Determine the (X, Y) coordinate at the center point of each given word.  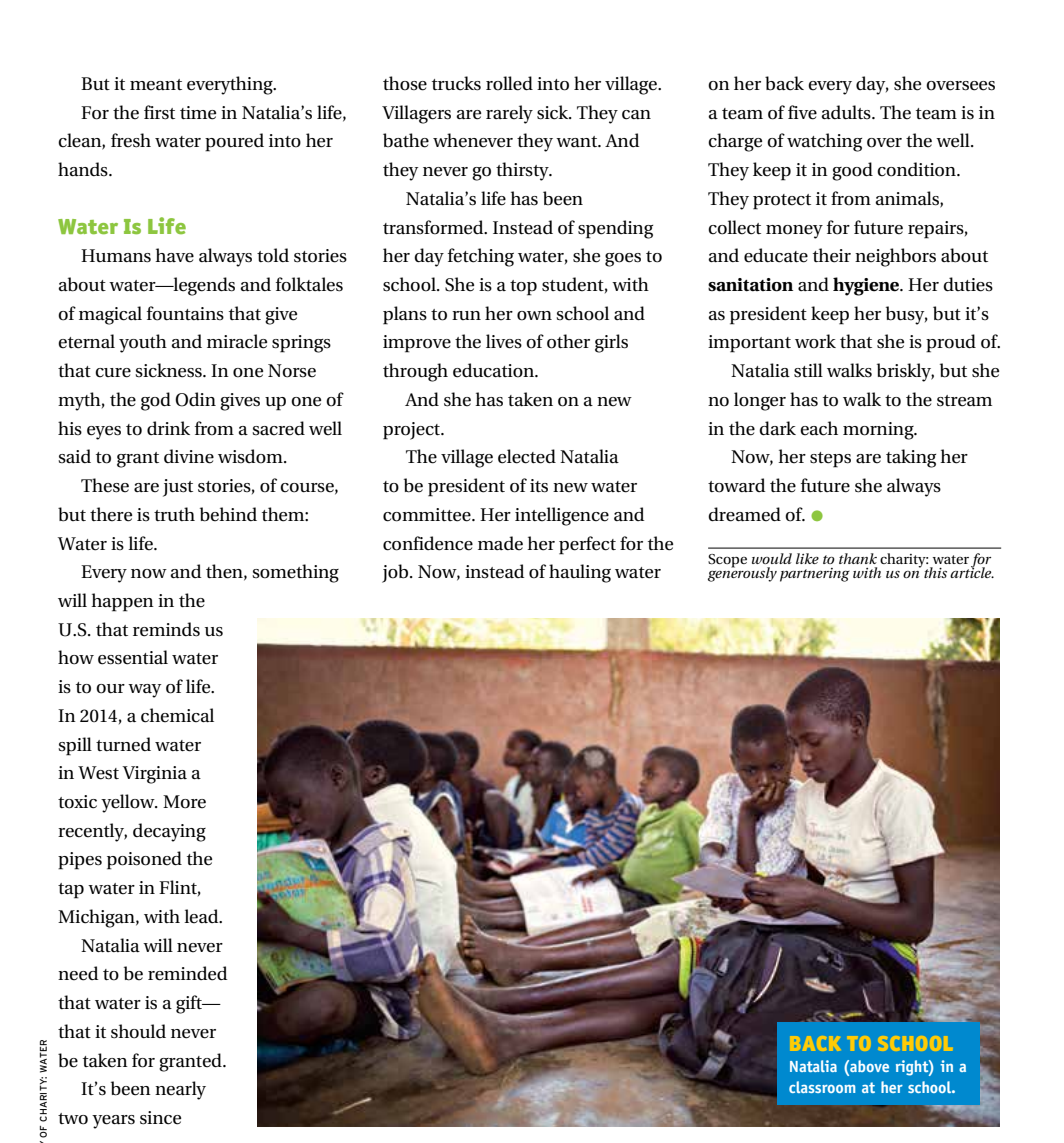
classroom (822, 1087)
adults (847, 112)
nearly (180, 1090)
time (198, 113)
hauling (580, 573)
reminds (166, 629)
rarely (509, 114)
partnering (815, 575)
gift (190, 1004)
